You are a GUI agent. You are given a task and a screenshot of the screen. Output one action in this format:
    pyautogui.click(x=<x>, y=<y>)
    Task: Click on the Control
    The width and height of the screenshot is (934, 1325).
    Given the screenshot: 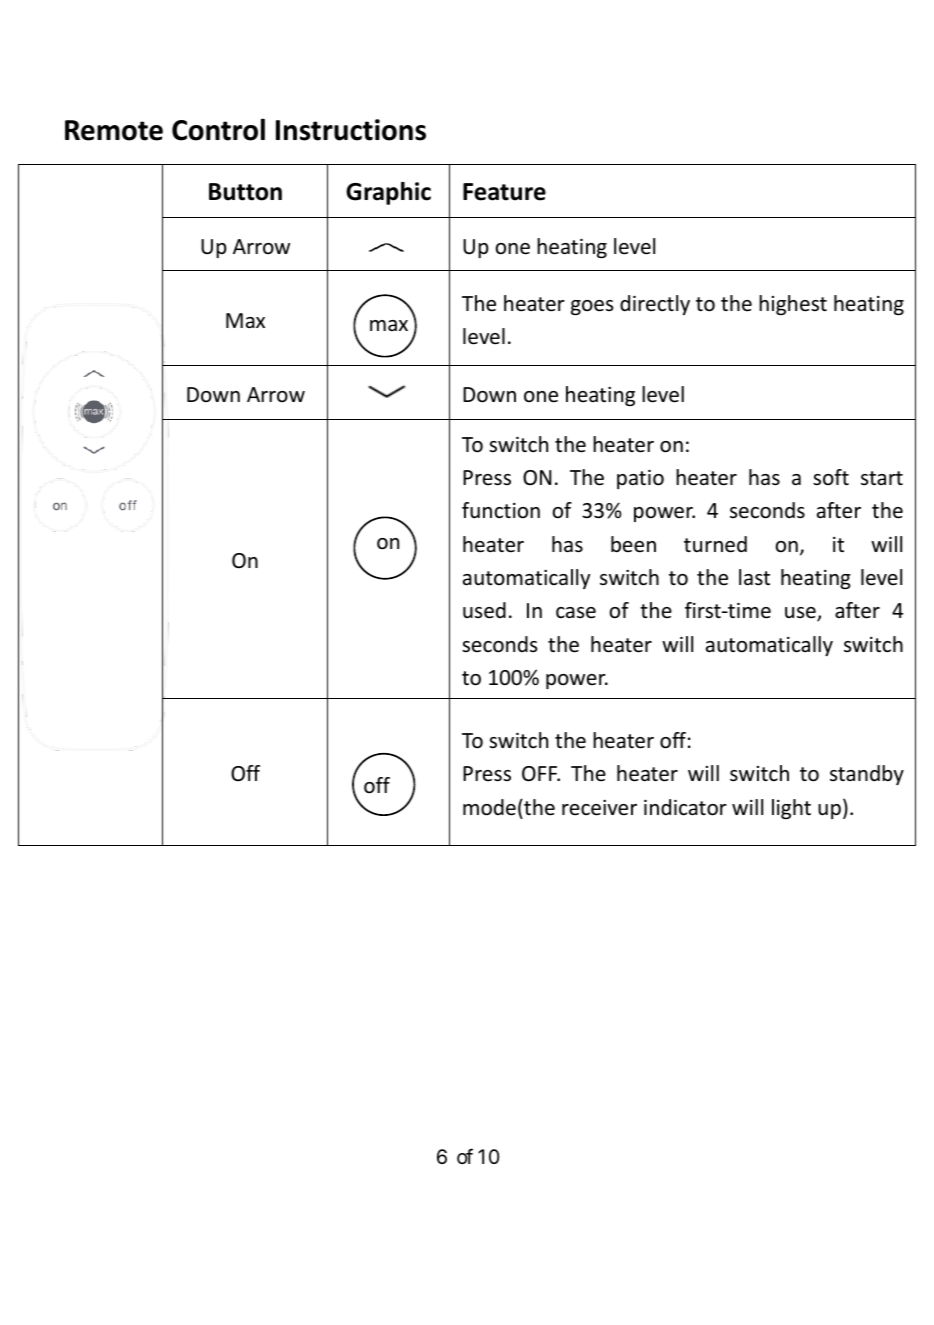 What is the action you would take?
    pyautogui.click(x=218, y=129)
